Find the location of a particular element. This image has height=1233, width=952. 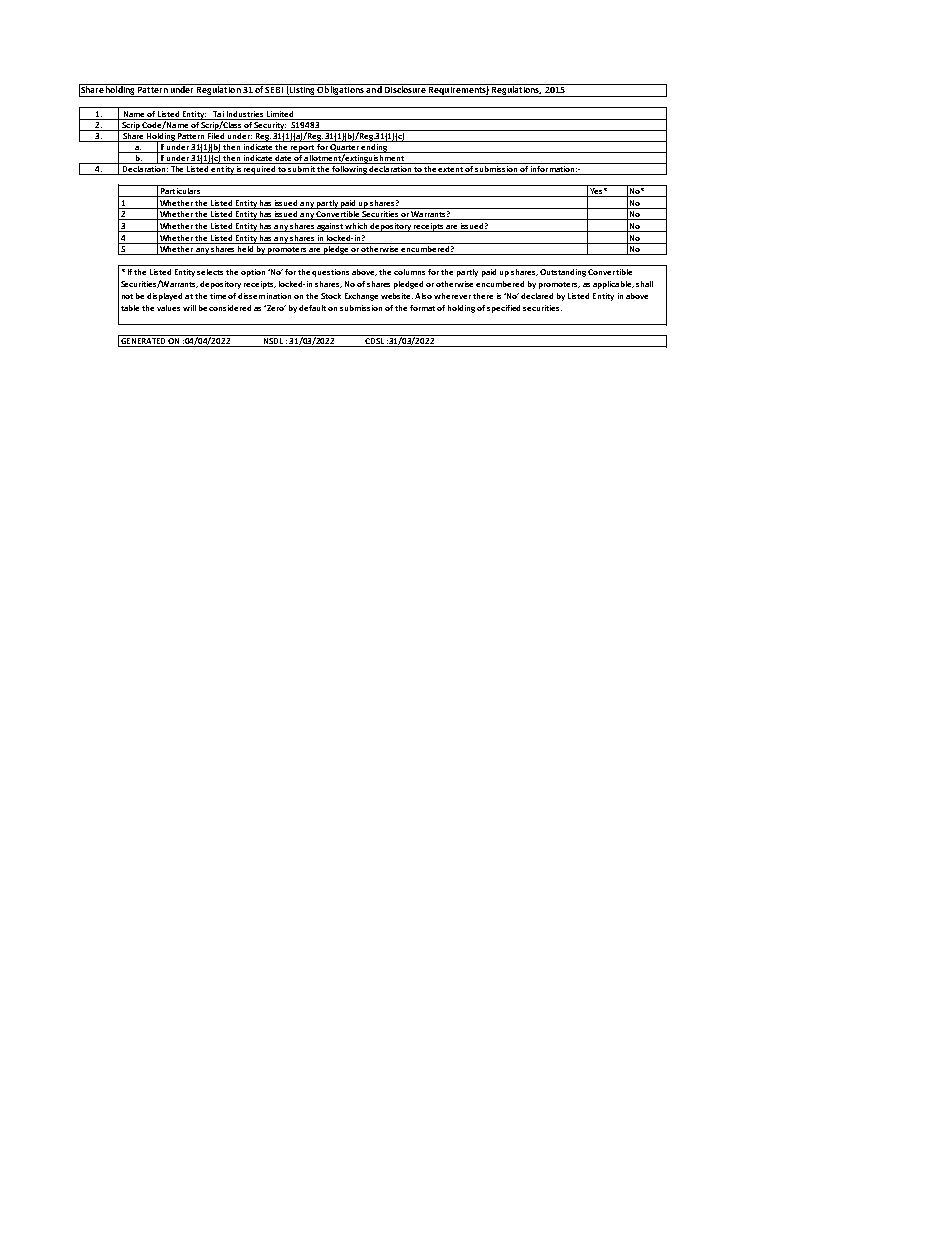

Obligations is located at coordinates (341, 90).
